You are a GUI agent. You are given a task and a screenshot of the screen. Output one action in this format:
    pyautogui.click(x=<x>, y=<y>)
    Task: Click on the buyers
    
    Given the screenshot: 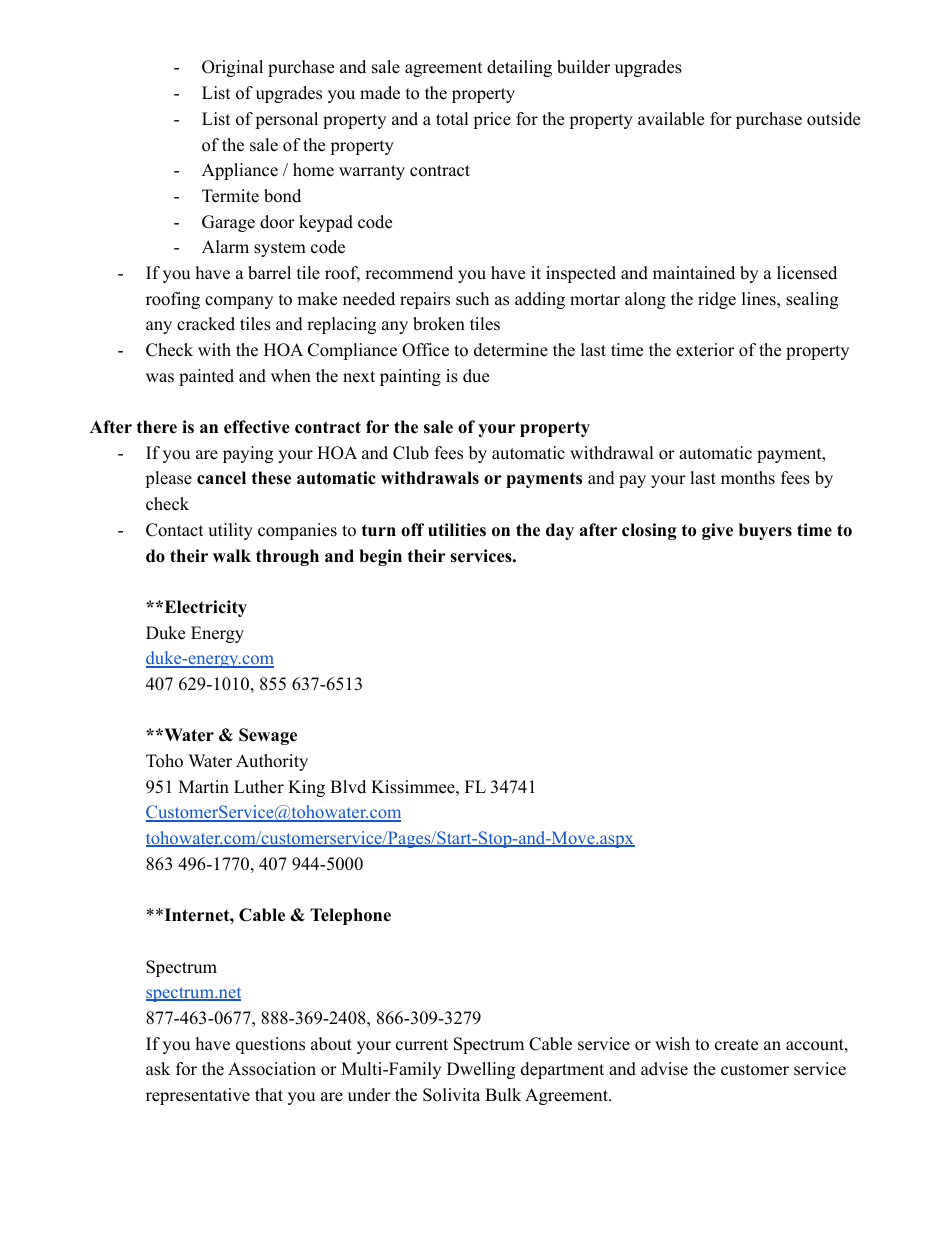 What is the action you would take?
    pyautogui.click(x=765, y=531)
